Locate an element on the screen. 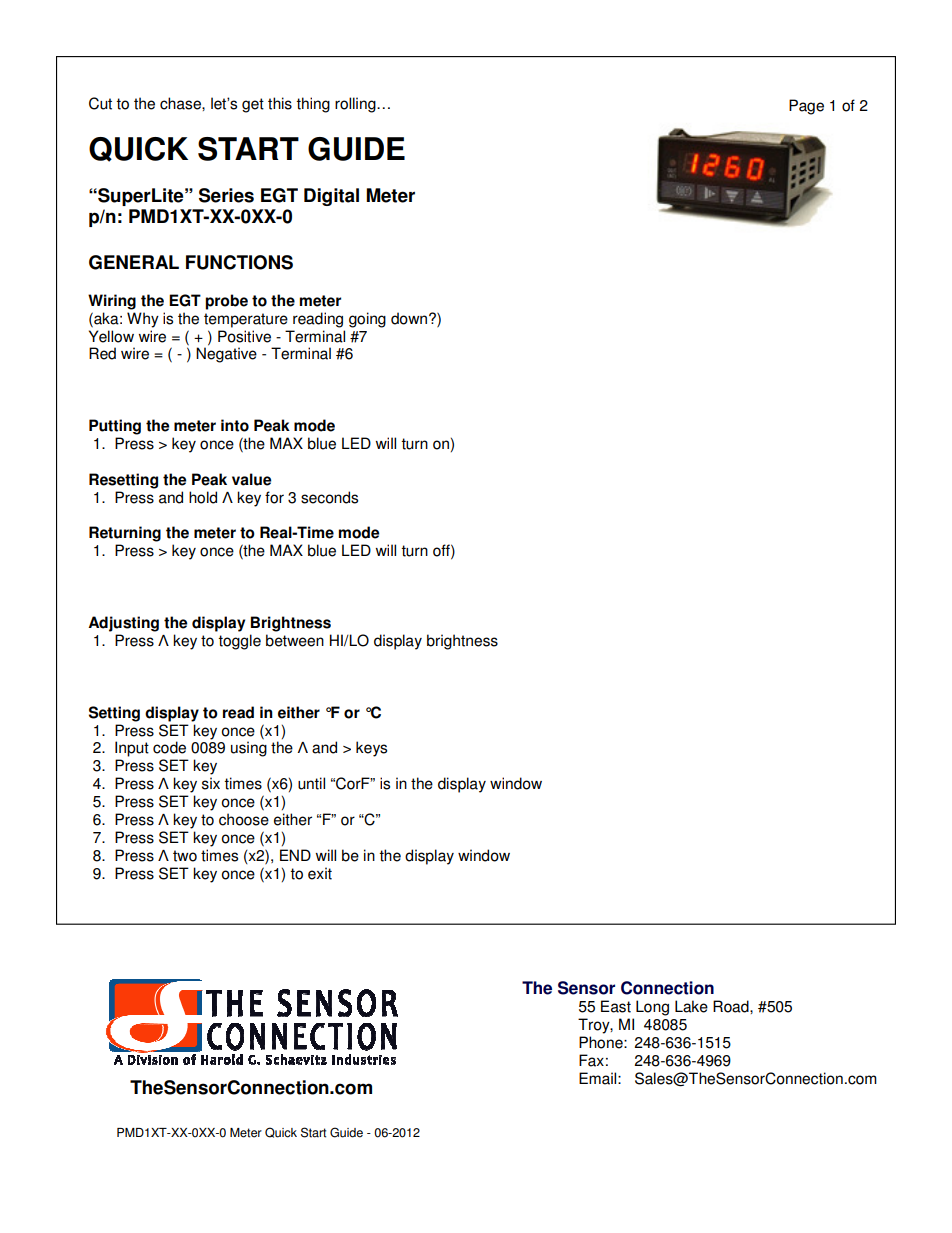  Page is located at coordinates (806, 107).
